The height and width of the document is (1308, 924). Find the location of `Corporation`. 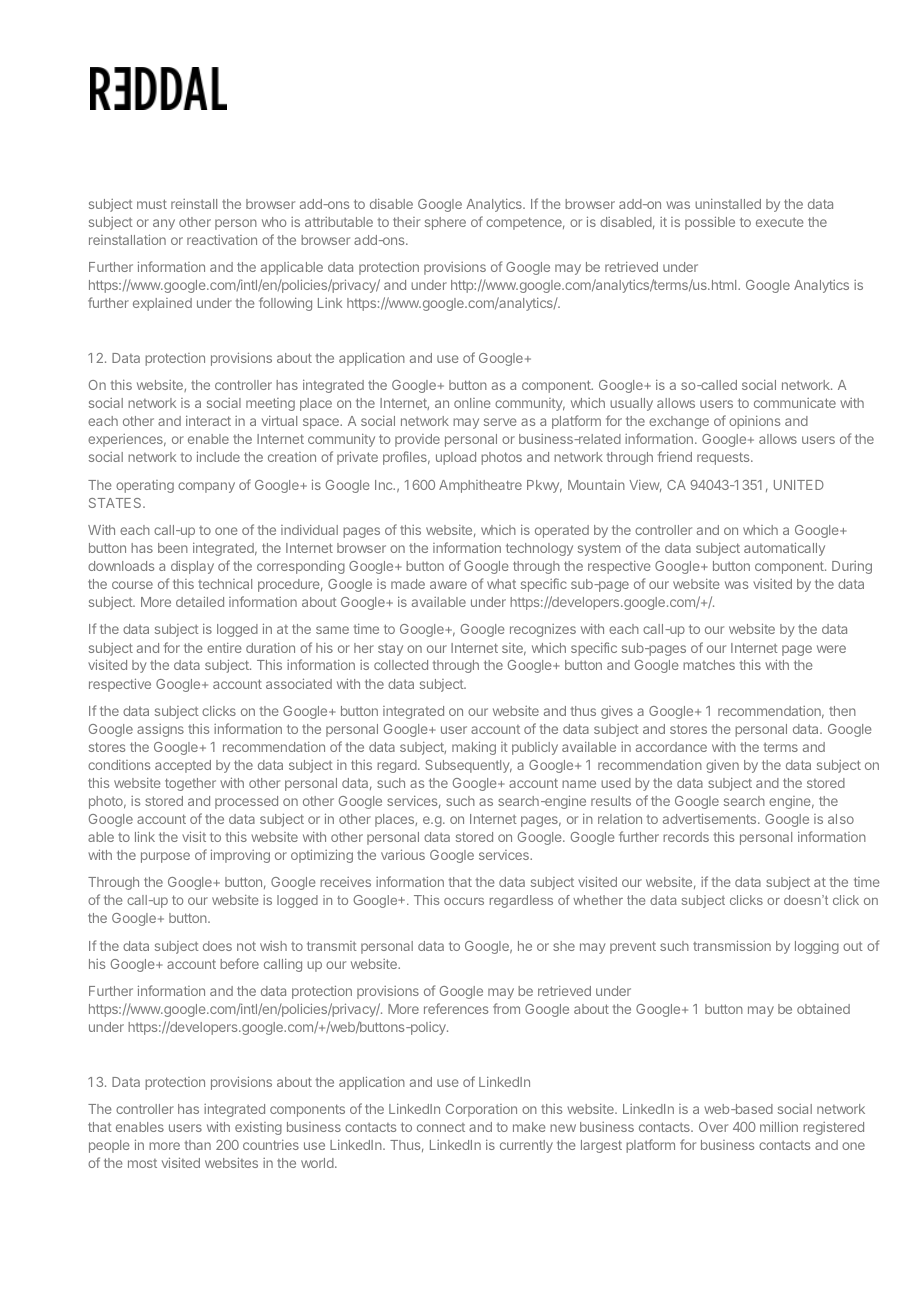

Corporation is located at coordinates (481, 1110).
